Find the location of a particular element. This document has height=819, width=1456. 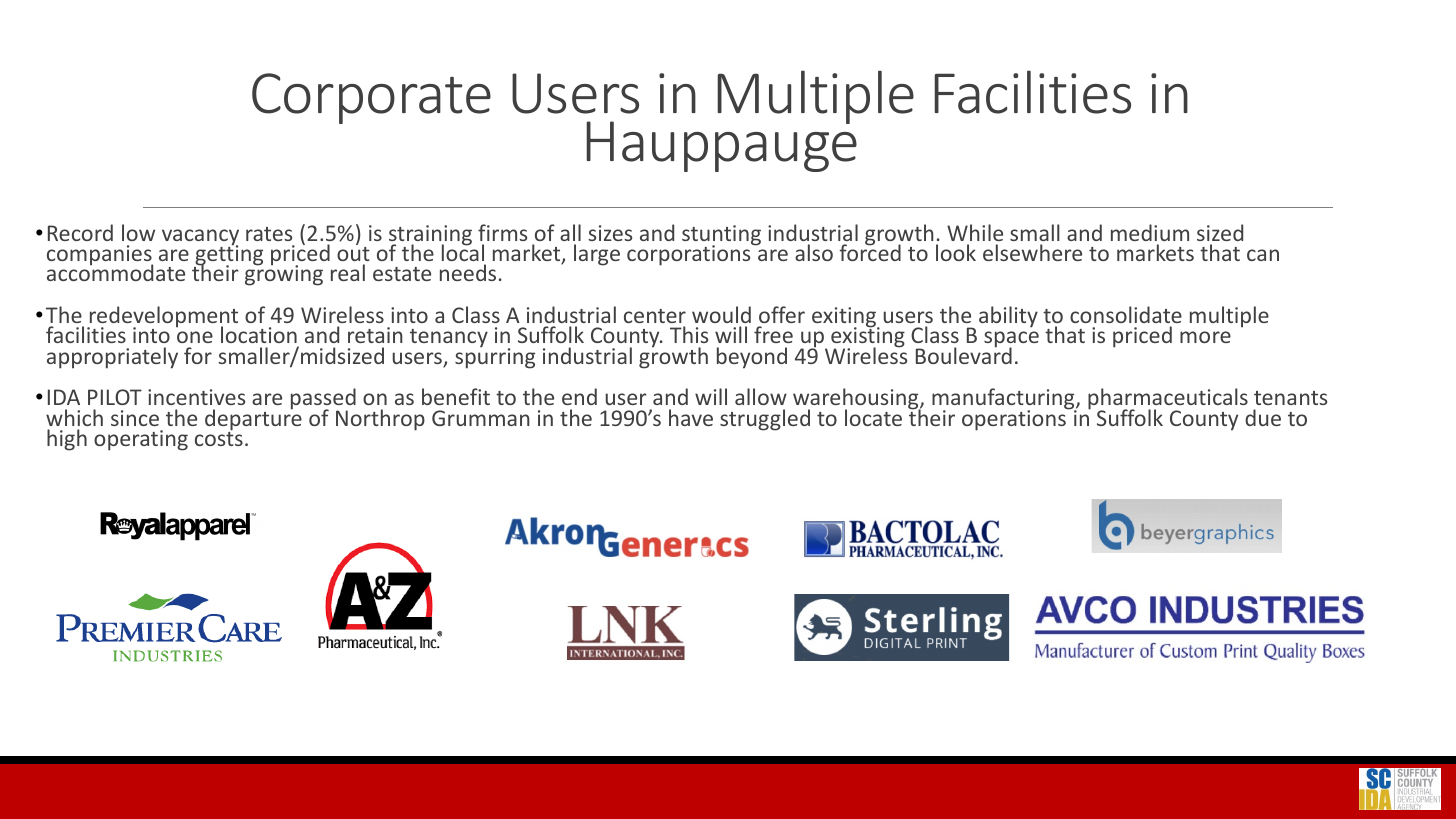

costs is located at coordinates (219, 438).
